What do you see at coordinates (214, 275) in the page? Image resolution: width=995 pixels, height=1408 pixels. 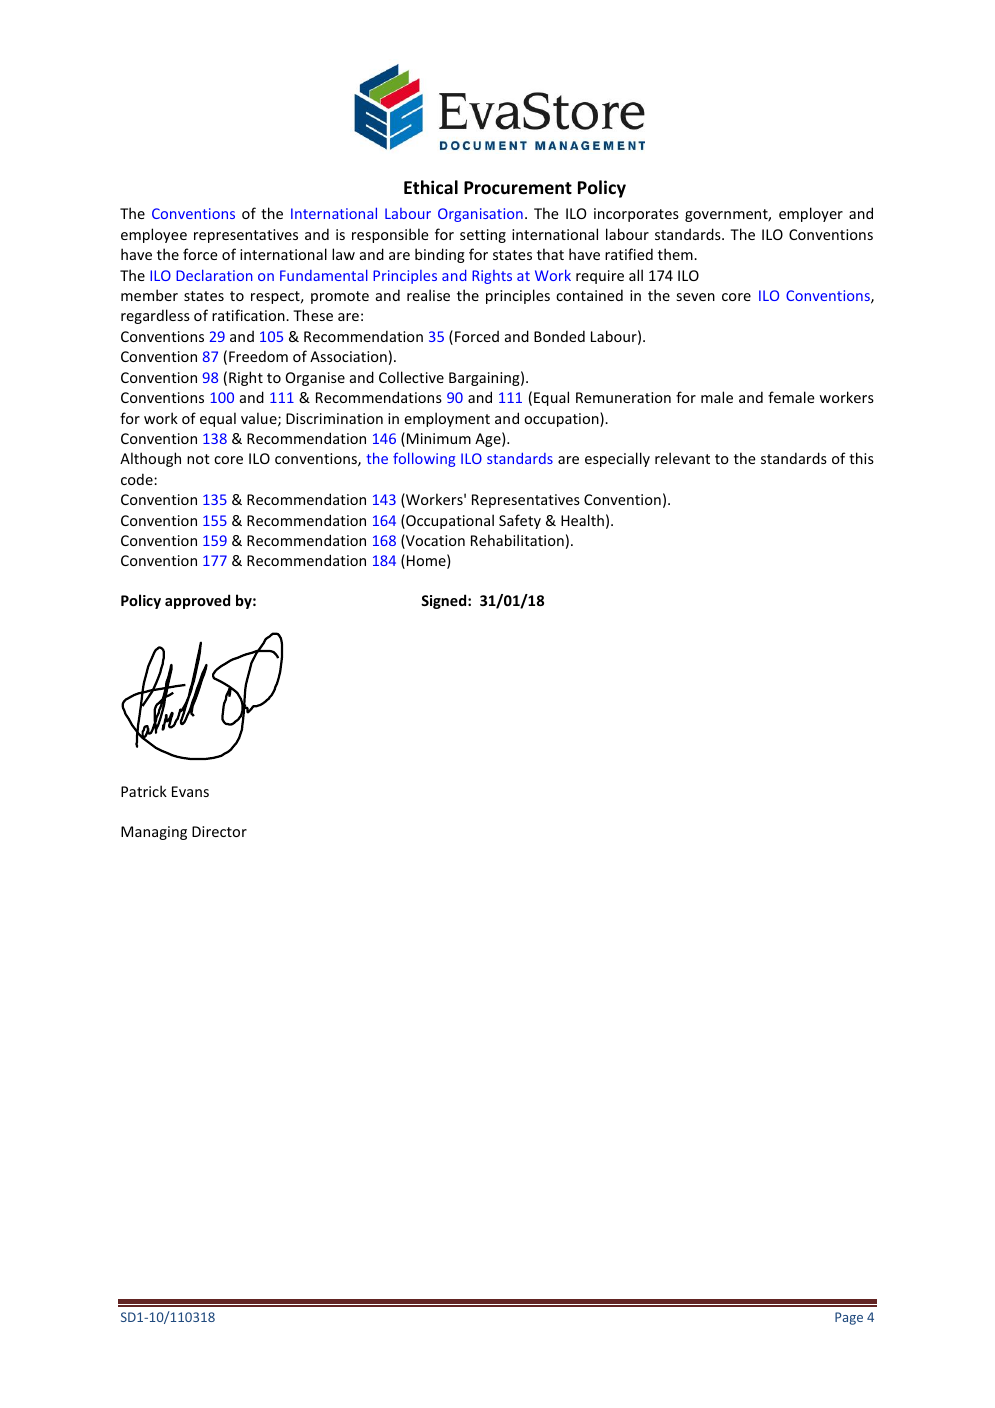 I see `Declaration` at bounding box center [214, 275].
